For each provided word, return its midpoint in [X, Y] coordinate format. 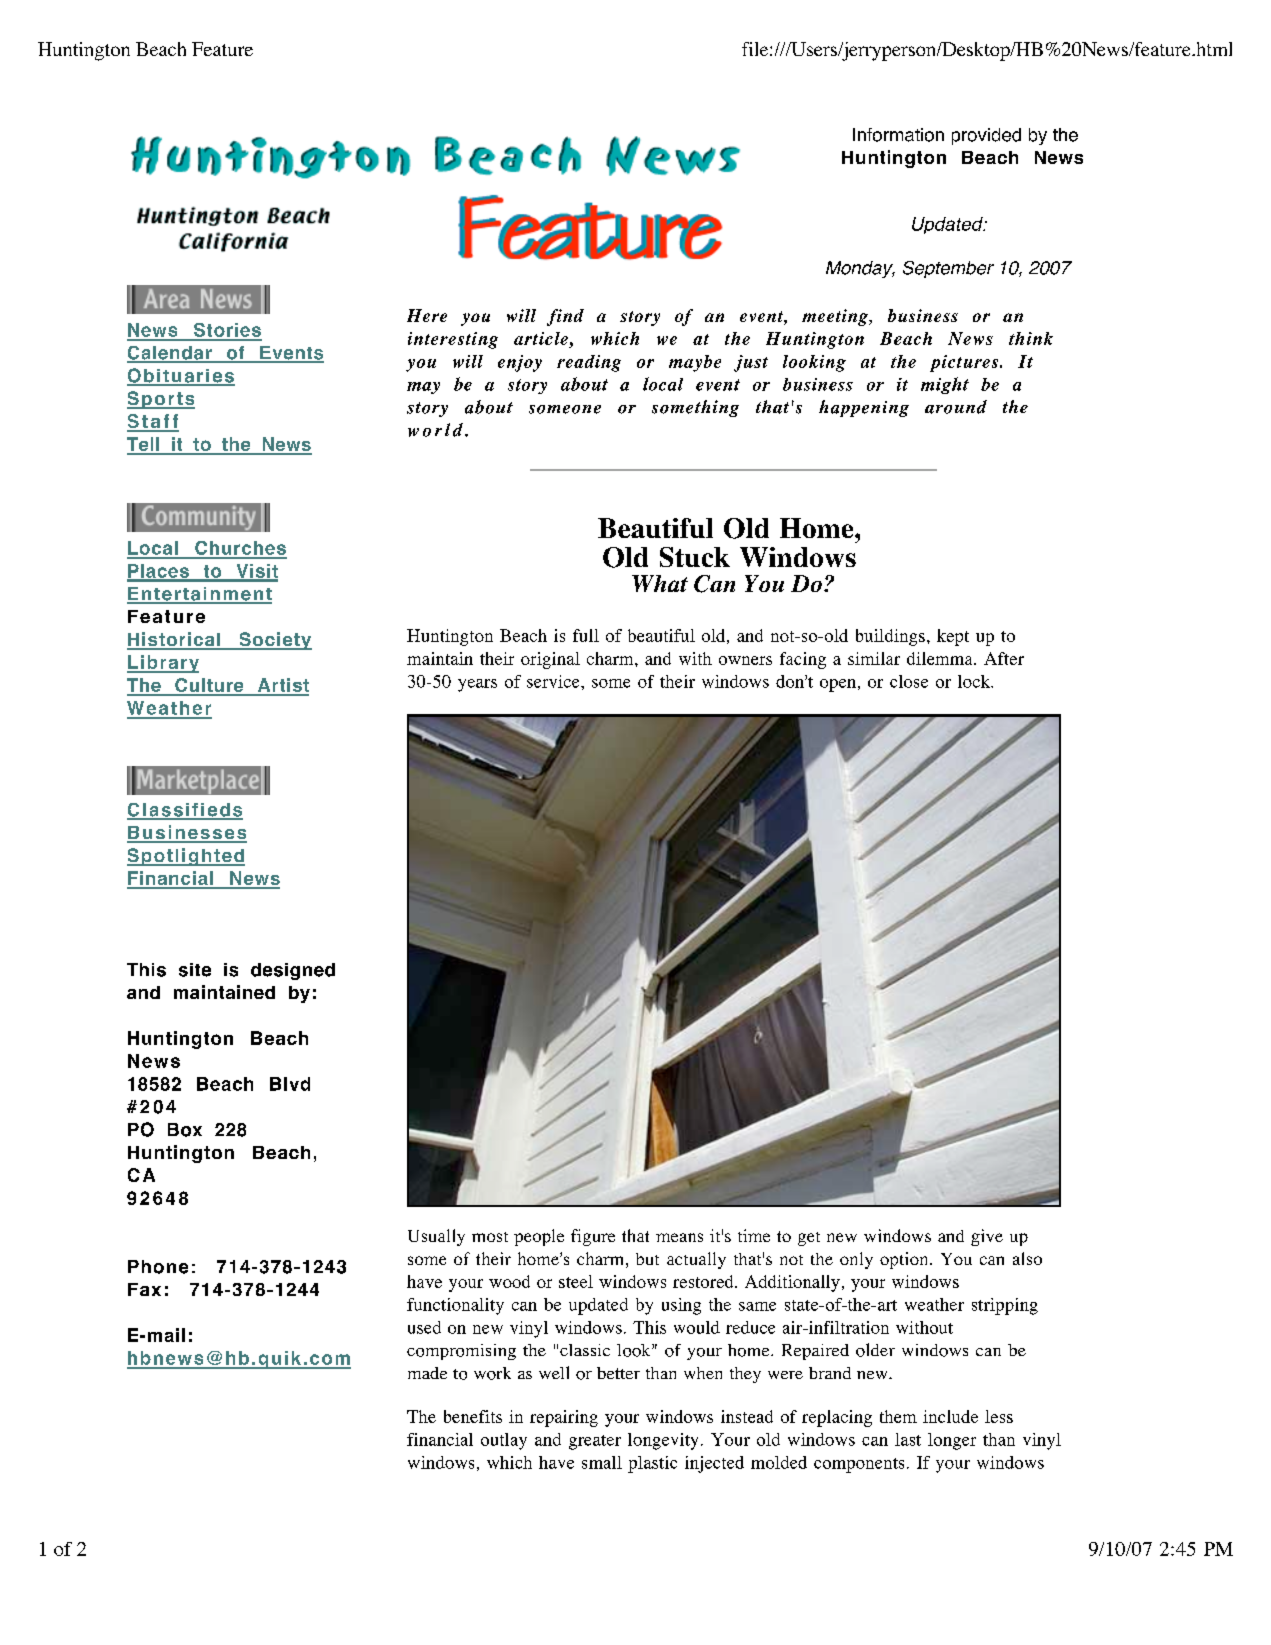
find [565, 317]
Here [427, 315]
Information [898, 135]
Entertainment [199, 595]
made [427, 1373]
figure [593, 1237]
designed [293, 971]
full [586, 635]
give [987, 1237]
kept [953, 637]
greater [595, 1442]
